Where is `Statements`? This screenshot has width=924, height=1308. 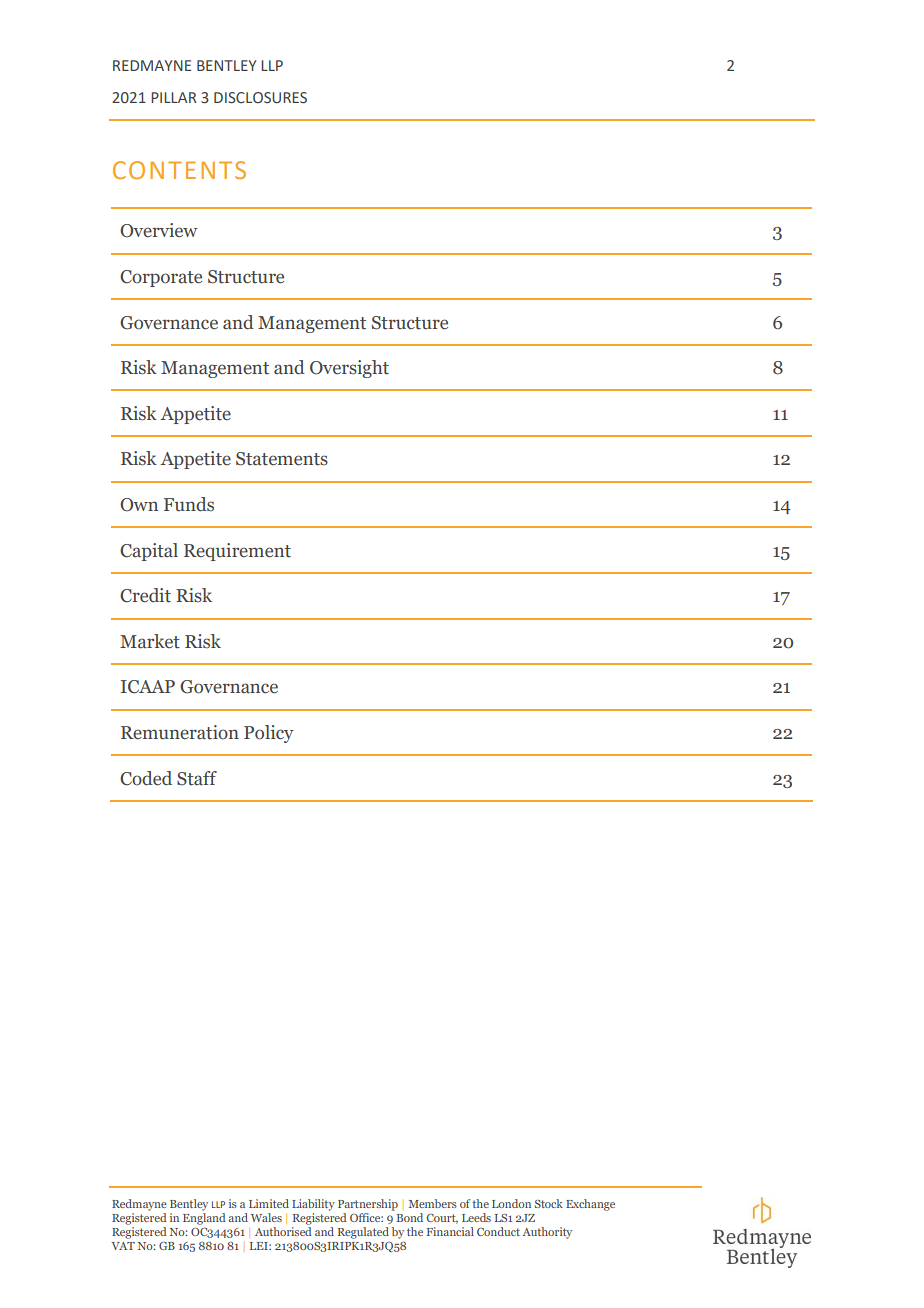 Statements is located at coordinates (282, 459).
